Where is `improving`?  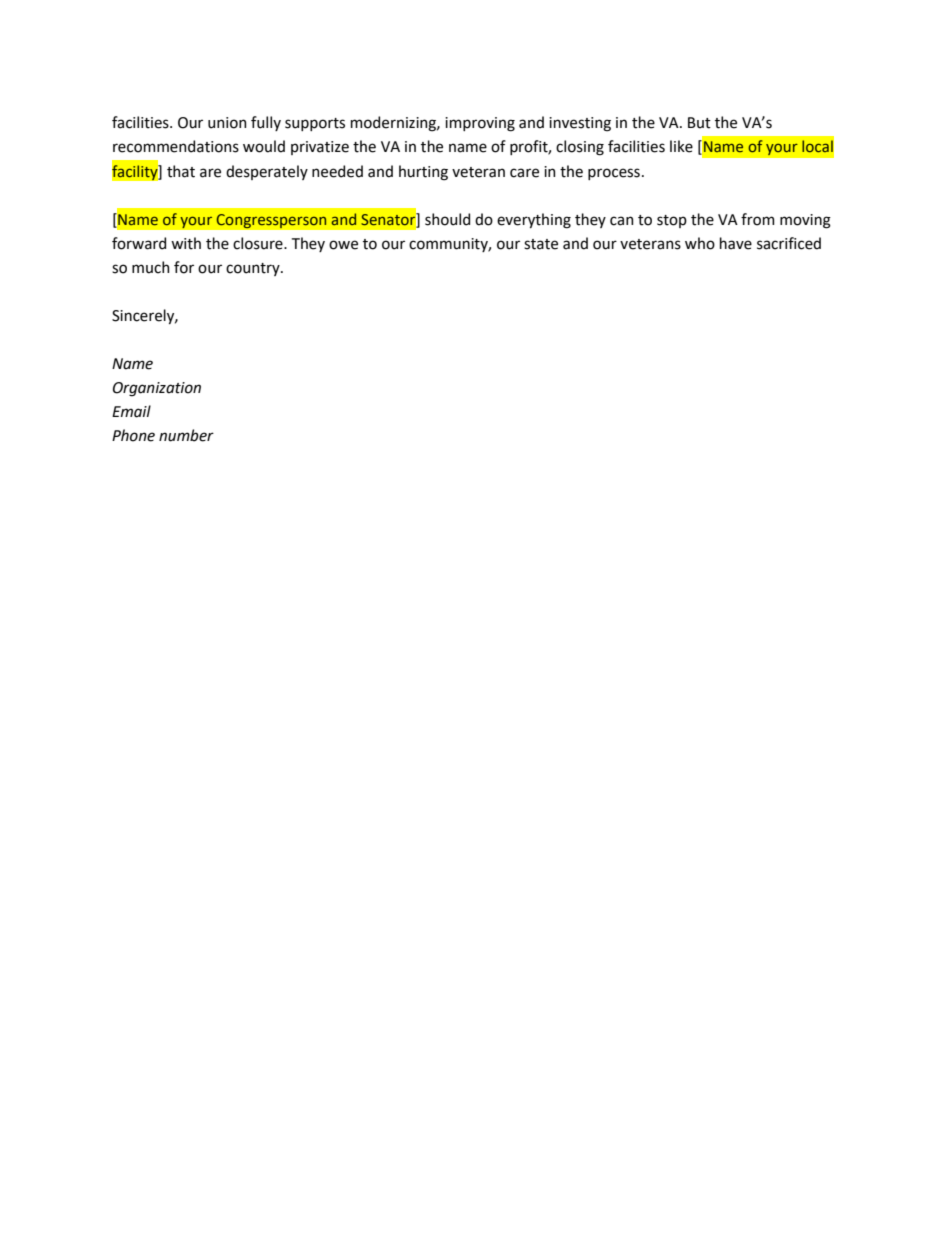
improving is located at coordinates (480, 124).
